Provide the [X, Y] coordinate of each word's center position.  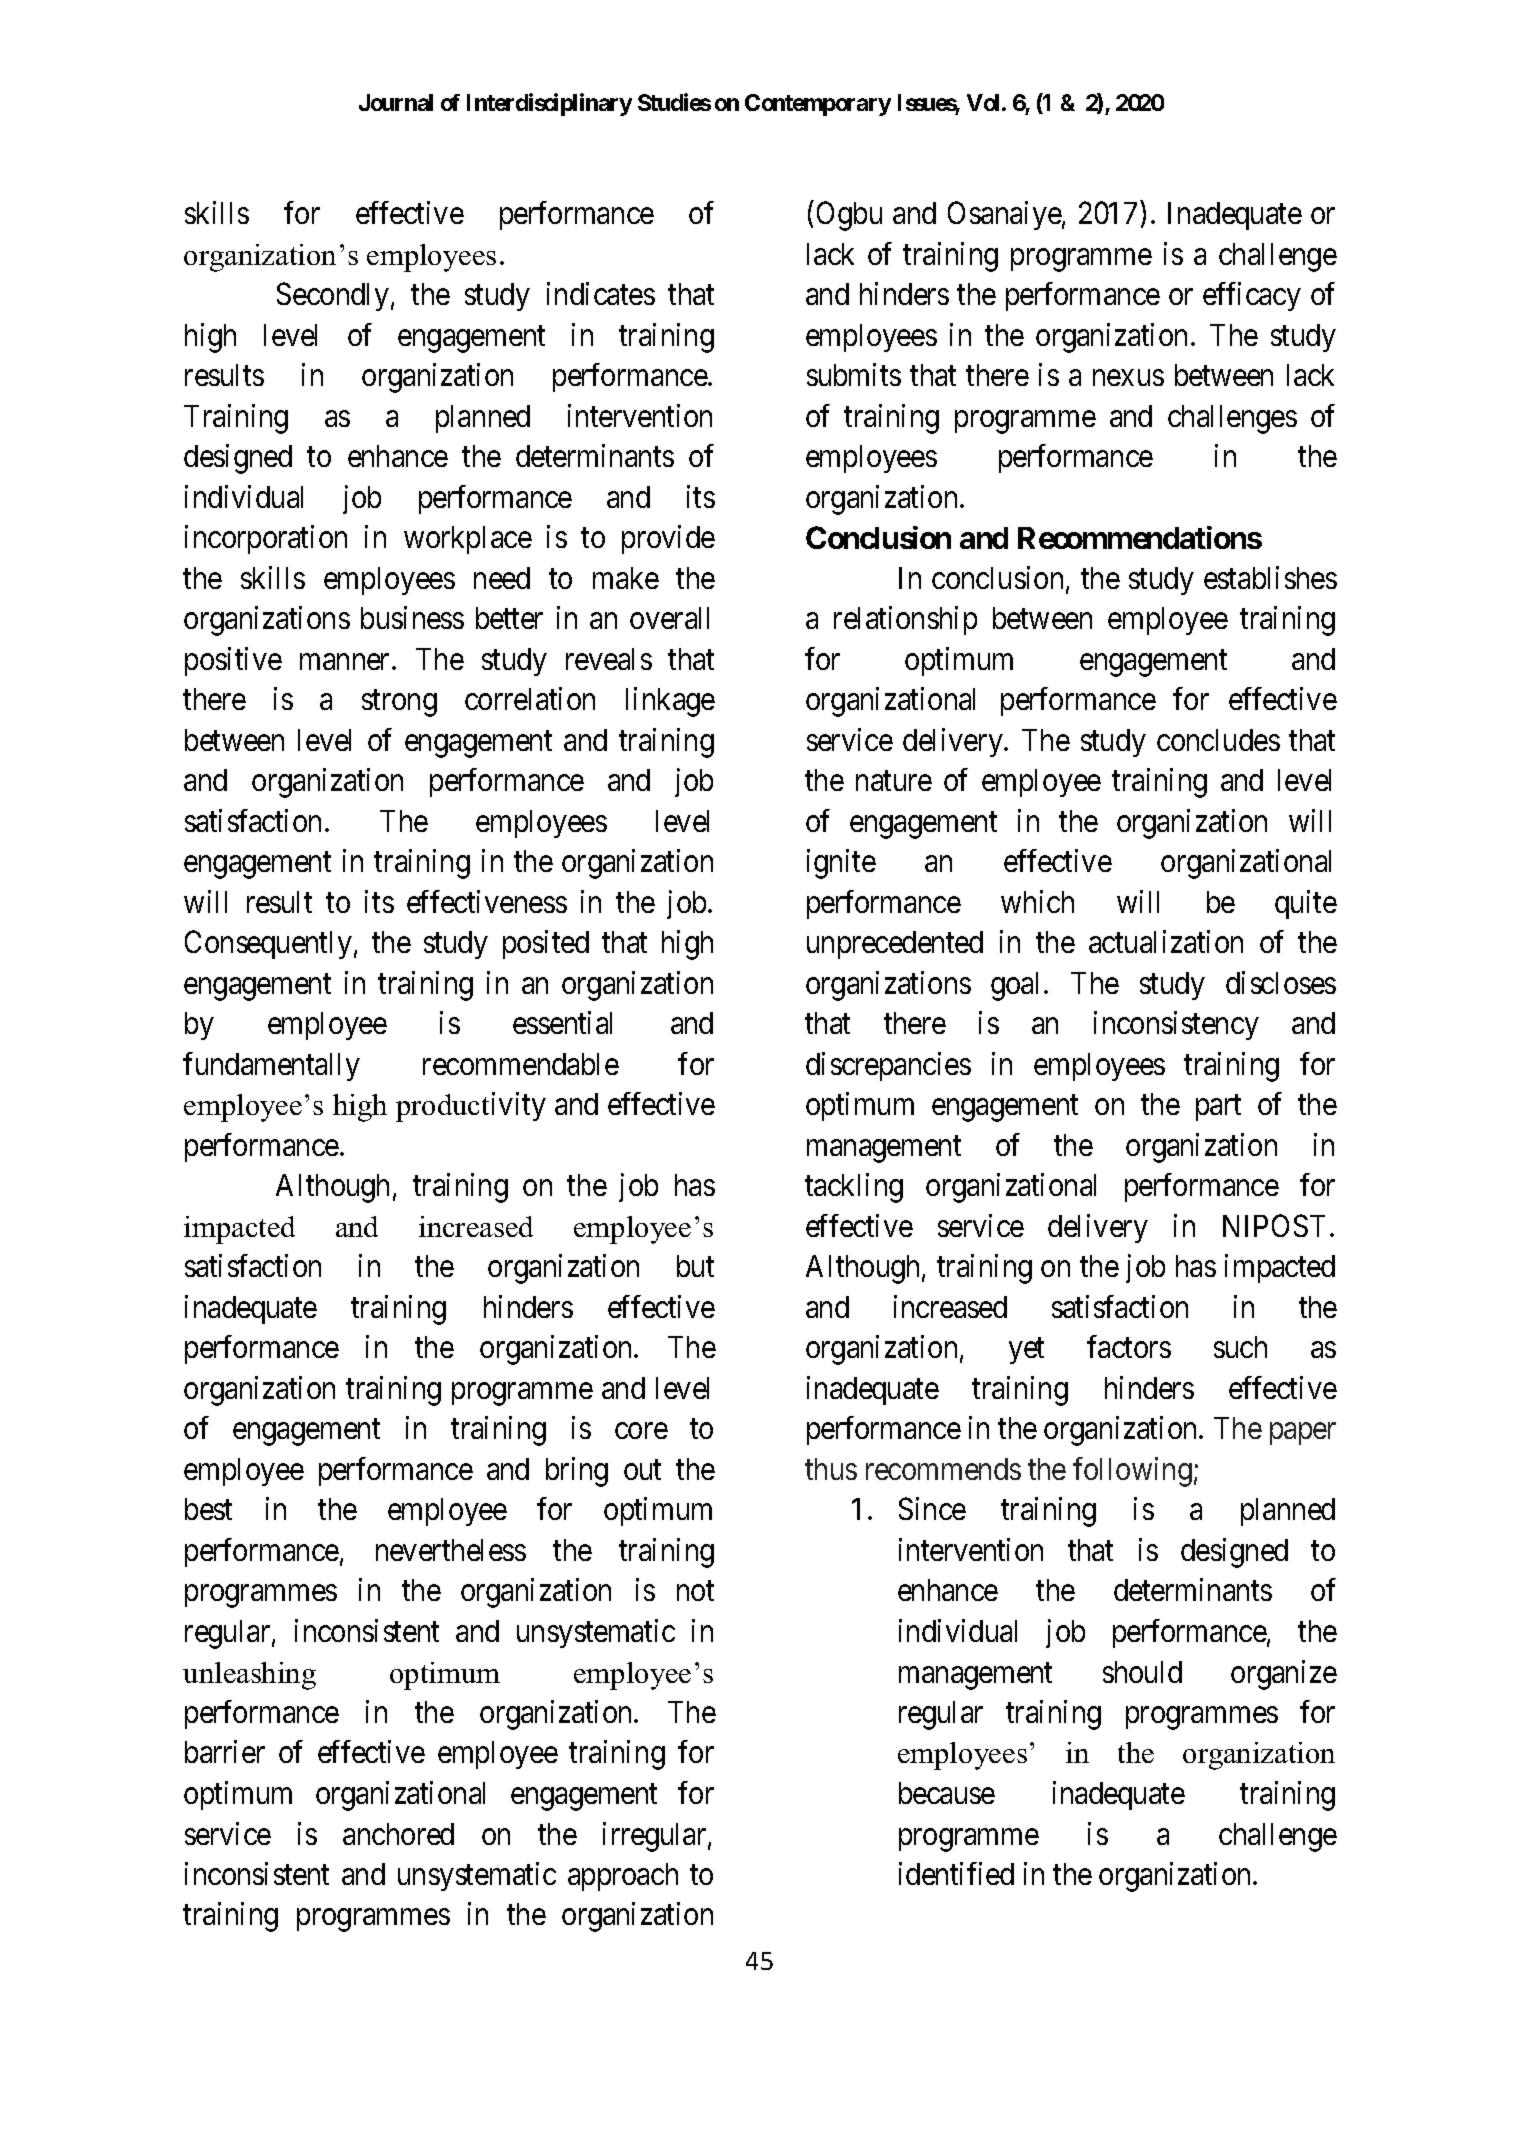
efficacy [1252, 296]
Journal [396, 102]
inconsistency [1176, 1025]
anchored [398, 1834]
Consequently [268, 944]
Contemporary [818, 105]
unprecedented [895, 945]
